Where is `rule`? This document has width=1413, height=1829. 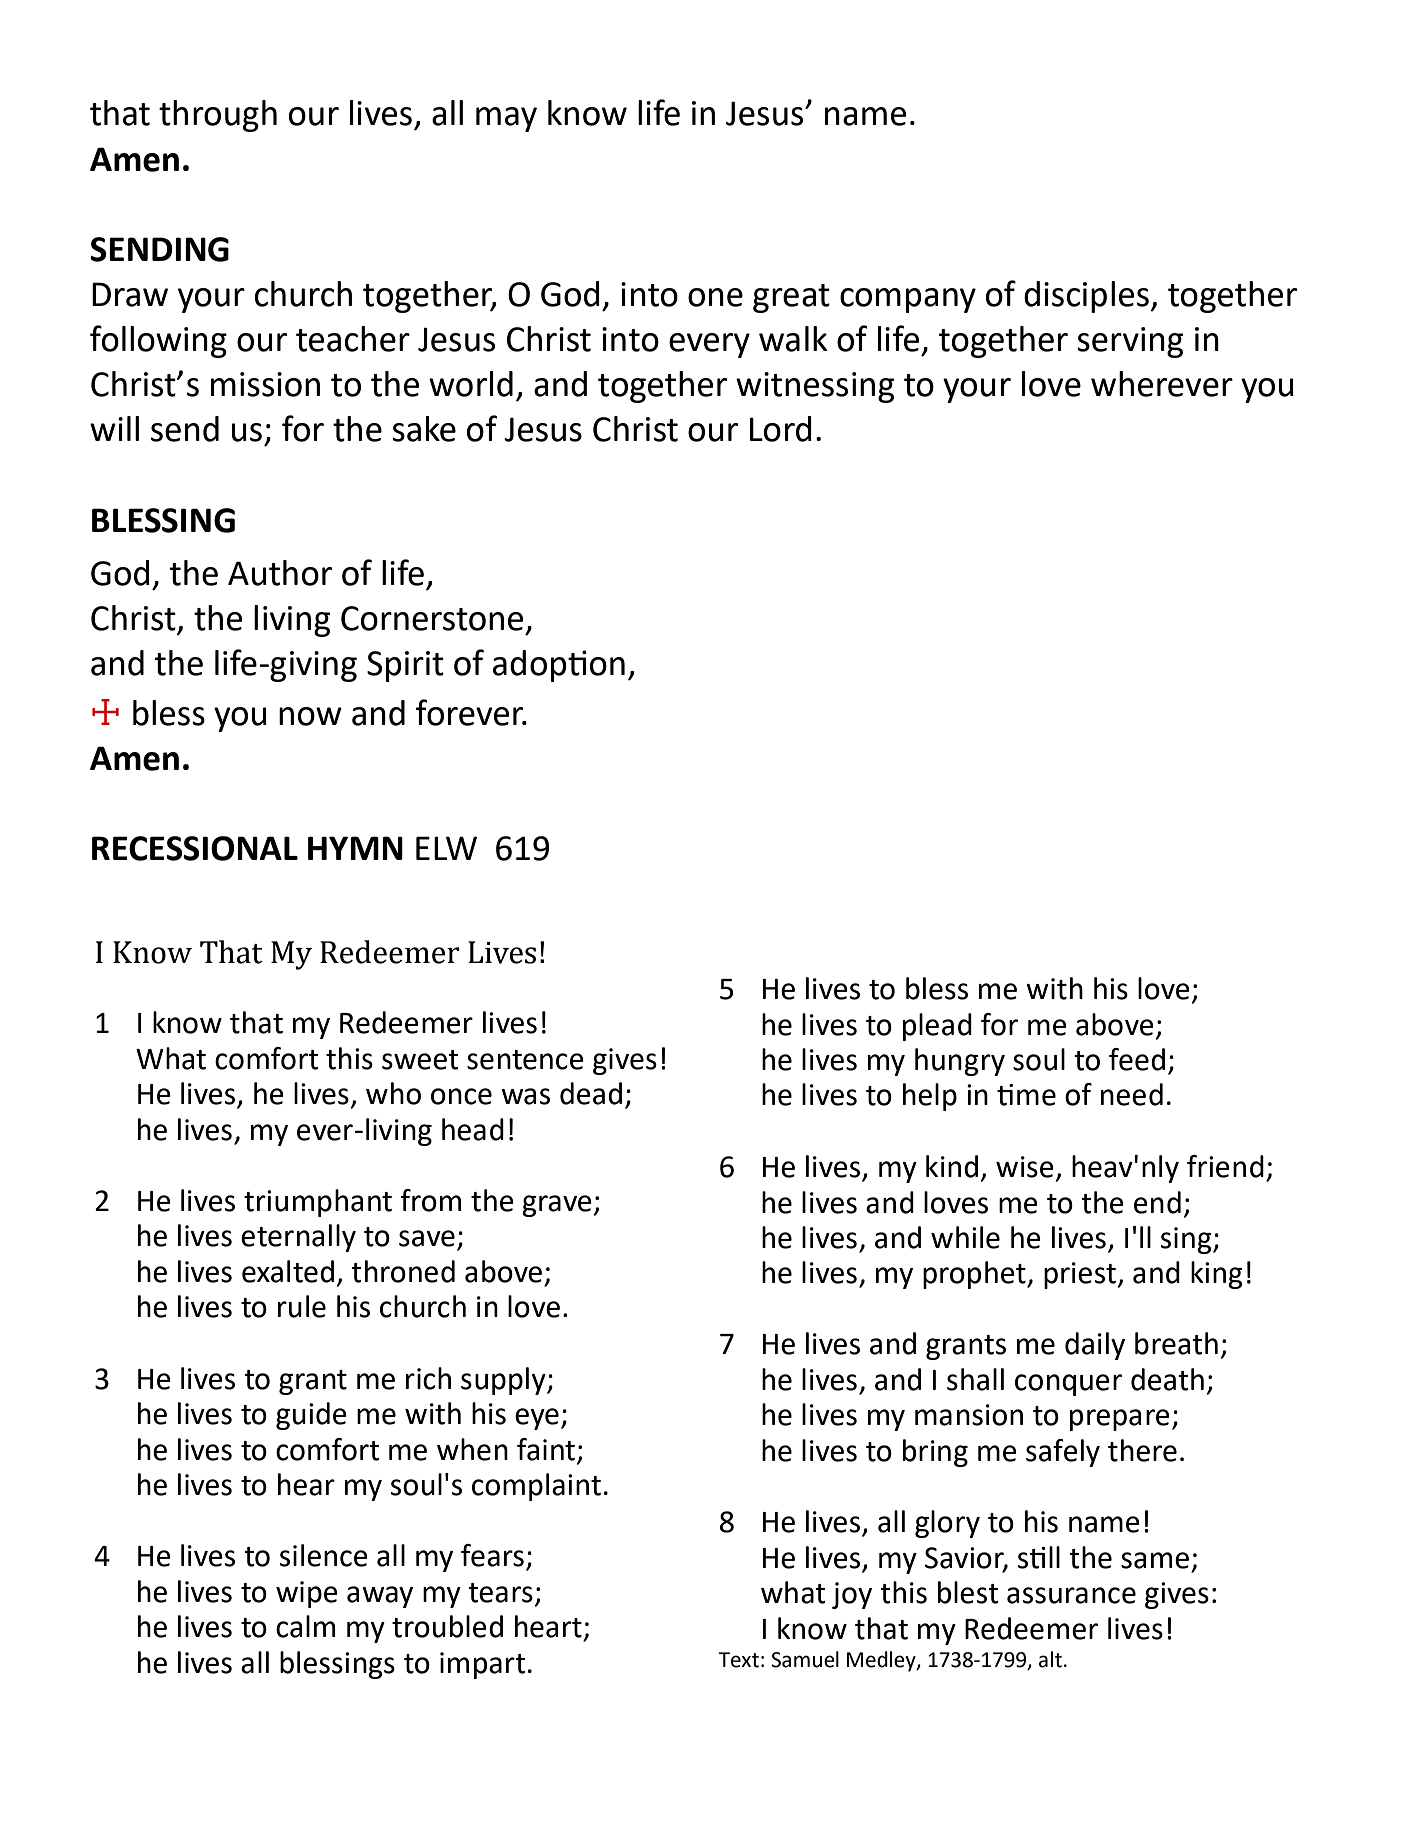 rule is located at coordinates (302, 1306).
